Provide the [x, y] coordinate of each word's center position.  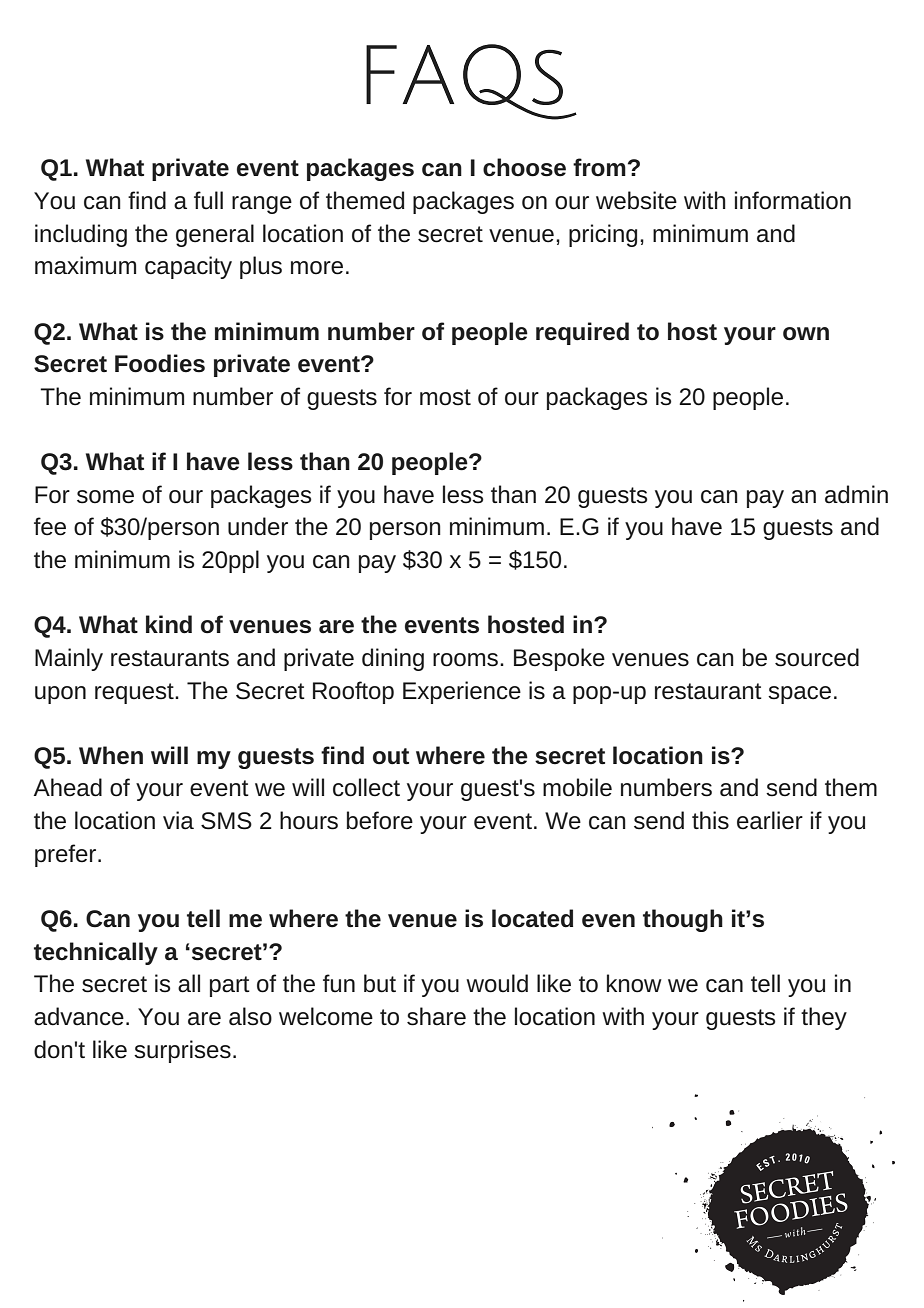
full [208, 200]
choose [524, 167]
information [793, 200]
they [824, 1018]
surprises [182, 1051]
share [436, 1016]
